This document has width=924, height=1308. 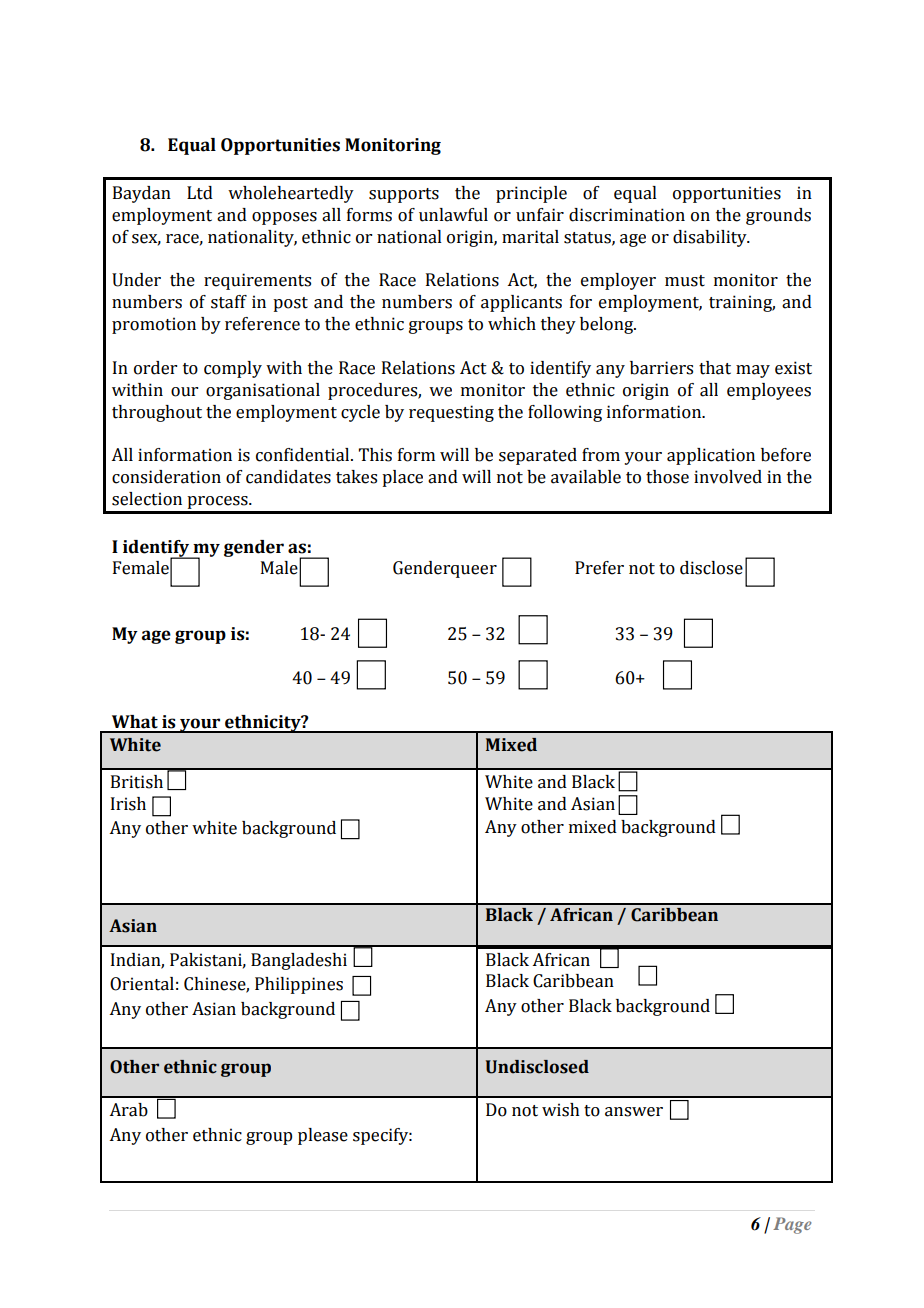 I want to click on Ltd, so click(x=200, y=193).
